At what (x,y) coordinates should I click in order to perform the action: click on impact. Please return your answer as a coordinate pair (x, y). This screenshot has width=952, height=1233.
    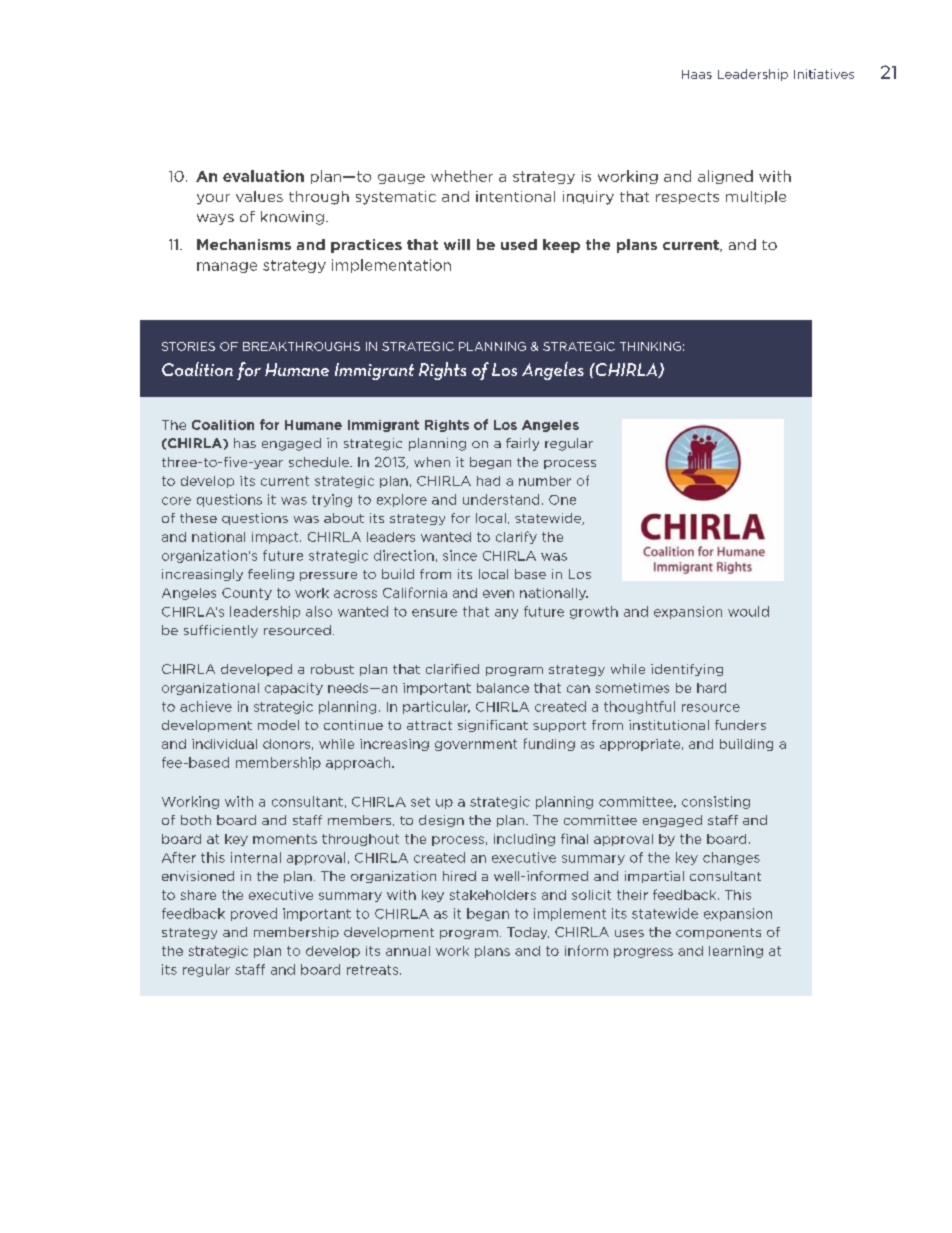
    Looking at the image, I should click on (276, 538).
